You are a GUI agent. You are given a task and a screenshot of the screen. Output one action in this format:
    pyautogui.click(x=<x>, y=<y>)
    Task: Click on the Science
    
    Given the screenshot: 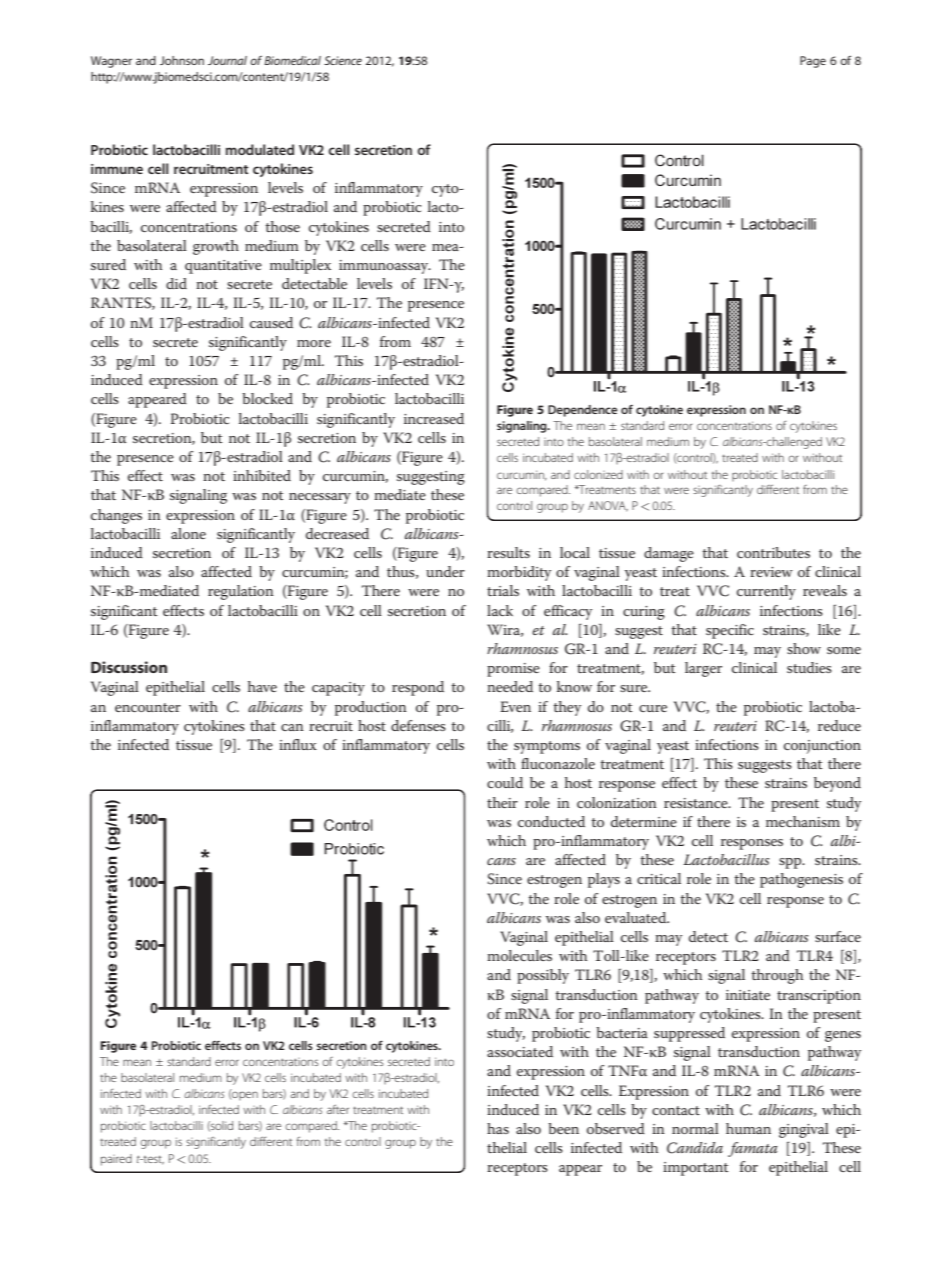 What is the action you would take?
    pyautogui.click(x=343, y=60)
